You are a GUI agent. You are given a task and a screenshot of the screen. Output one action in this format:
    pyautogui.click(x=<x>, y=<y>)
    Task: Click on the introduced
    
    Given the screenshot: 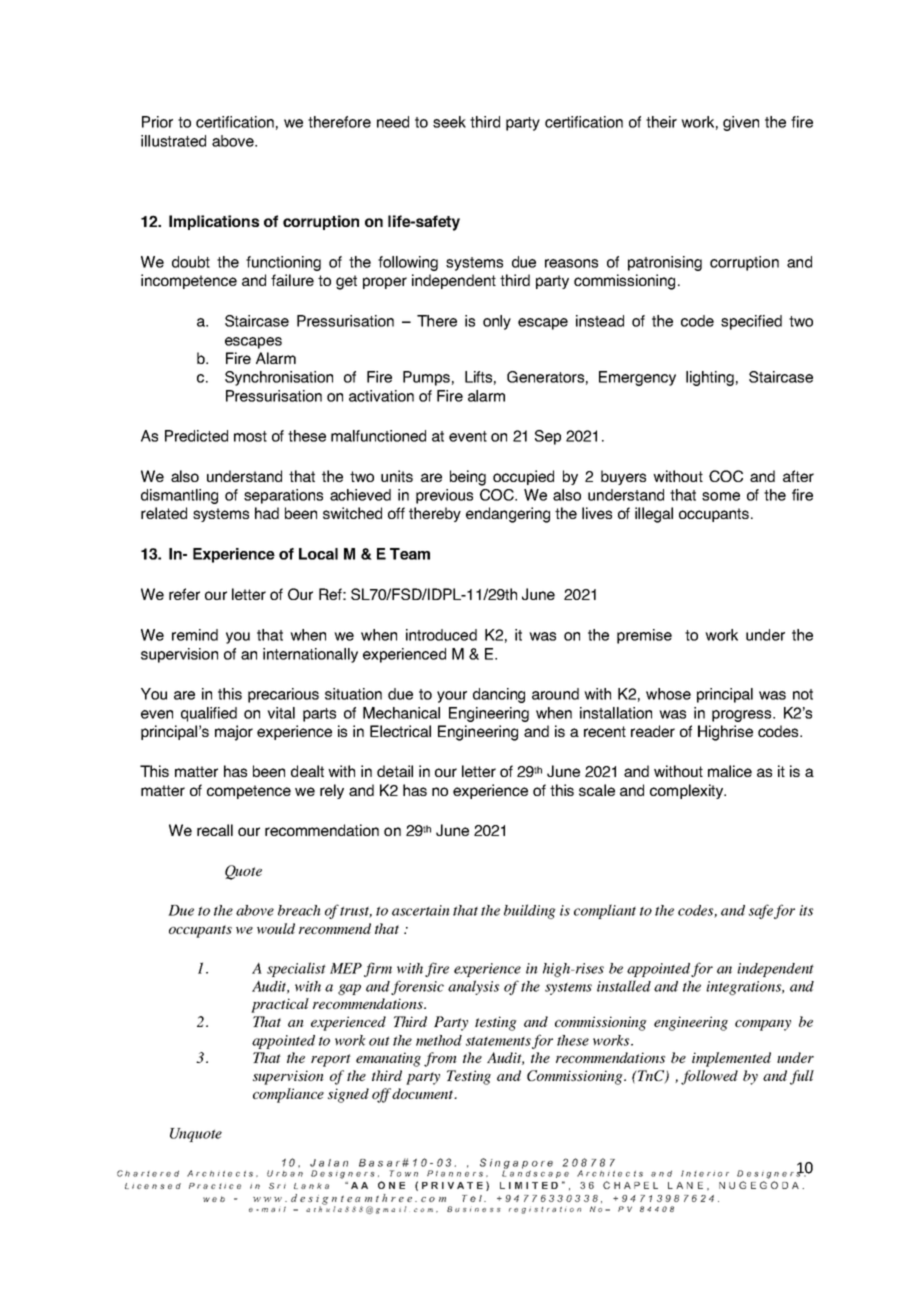 What is the action you would take?
    pyautogui.click(x=441, y=635)
